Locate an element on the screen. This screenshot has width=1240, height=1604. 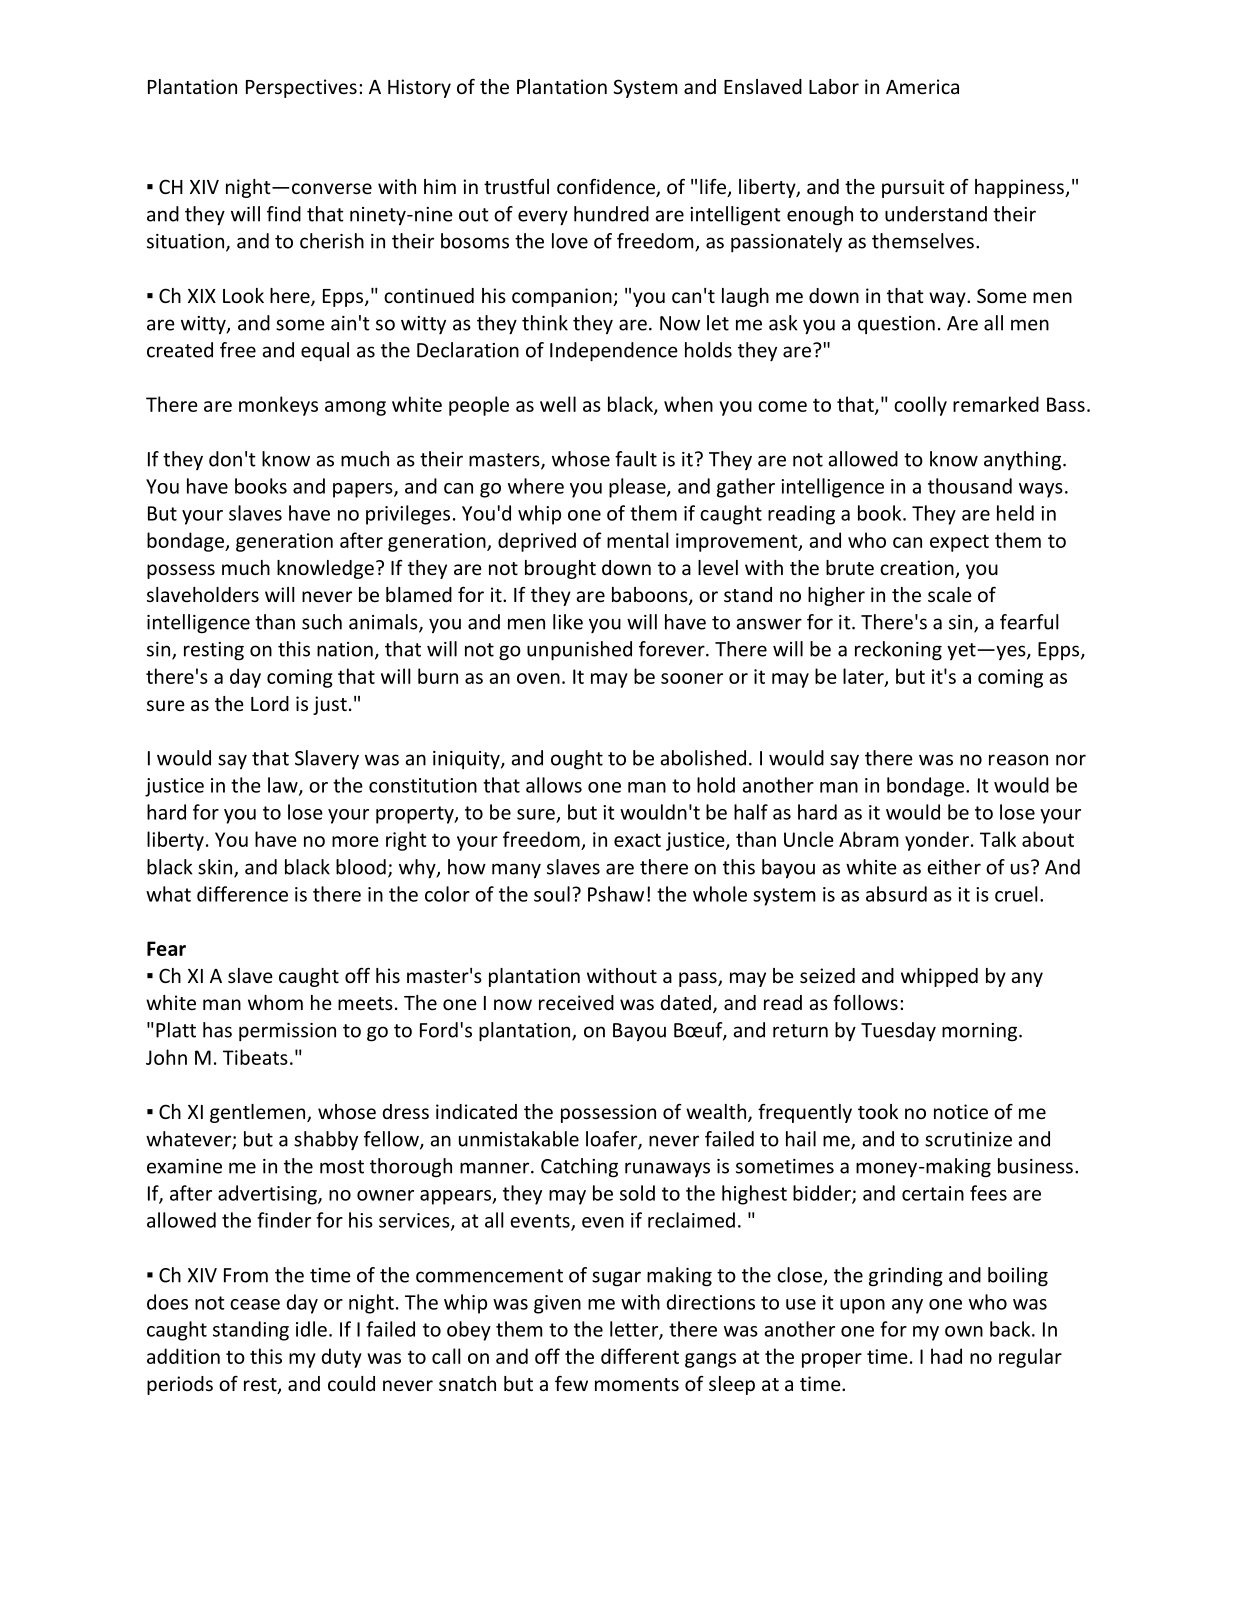
cruel is located at coordinates (1016, 894).
